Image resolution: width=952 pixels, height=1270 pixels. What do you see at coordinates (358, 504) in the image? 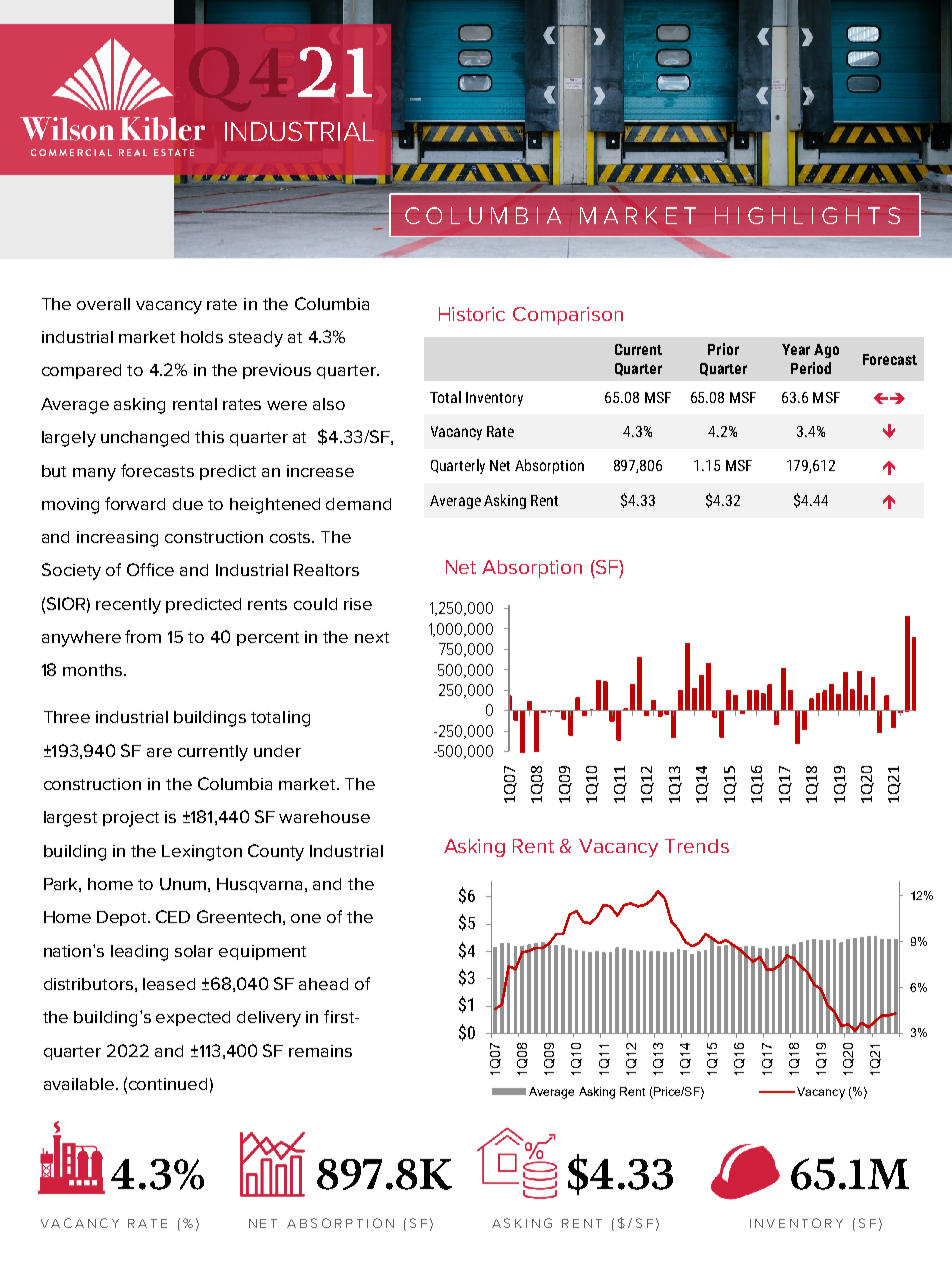
I see `demand` at bounding box center [358, 504].
